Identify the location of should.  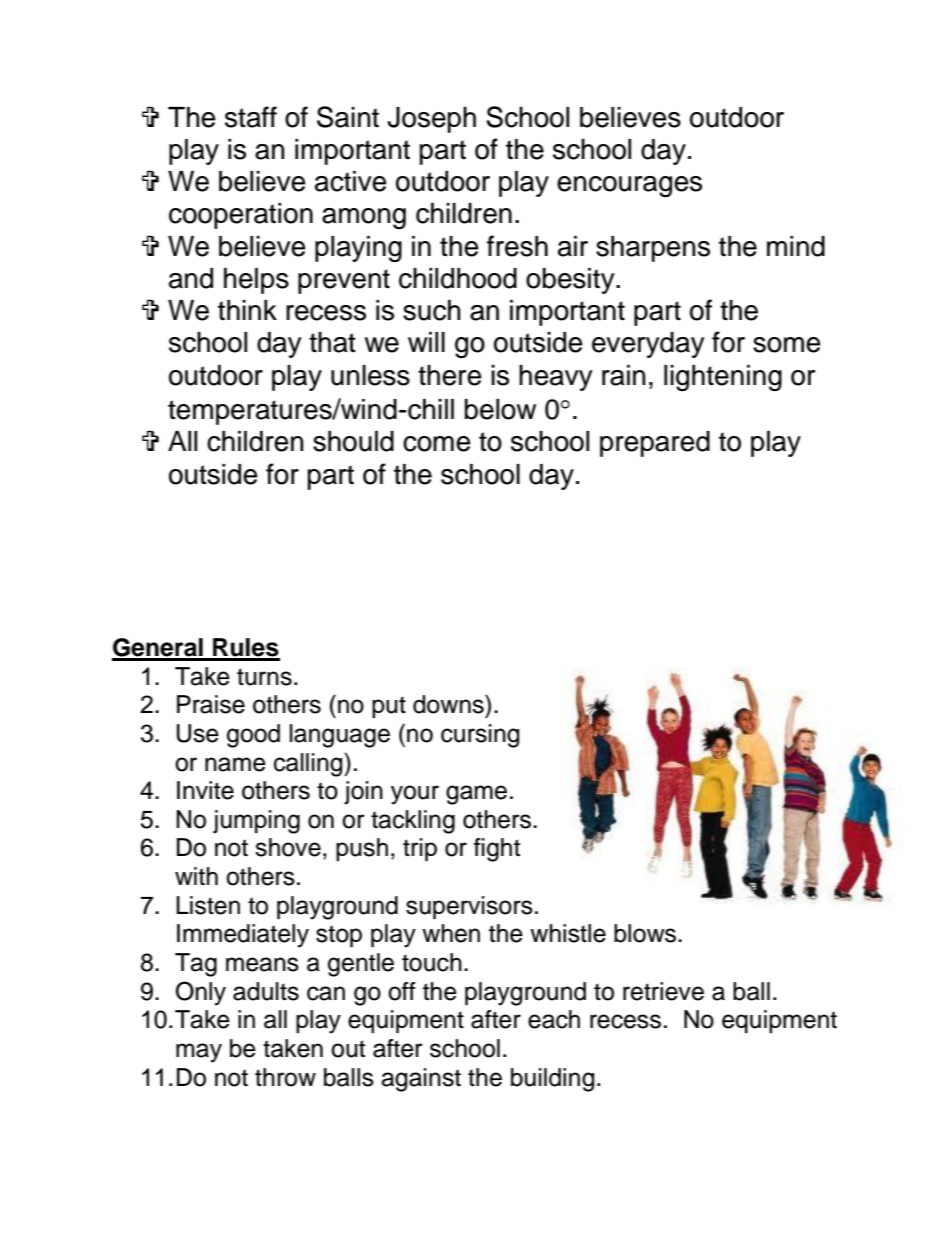
(353, 441).
